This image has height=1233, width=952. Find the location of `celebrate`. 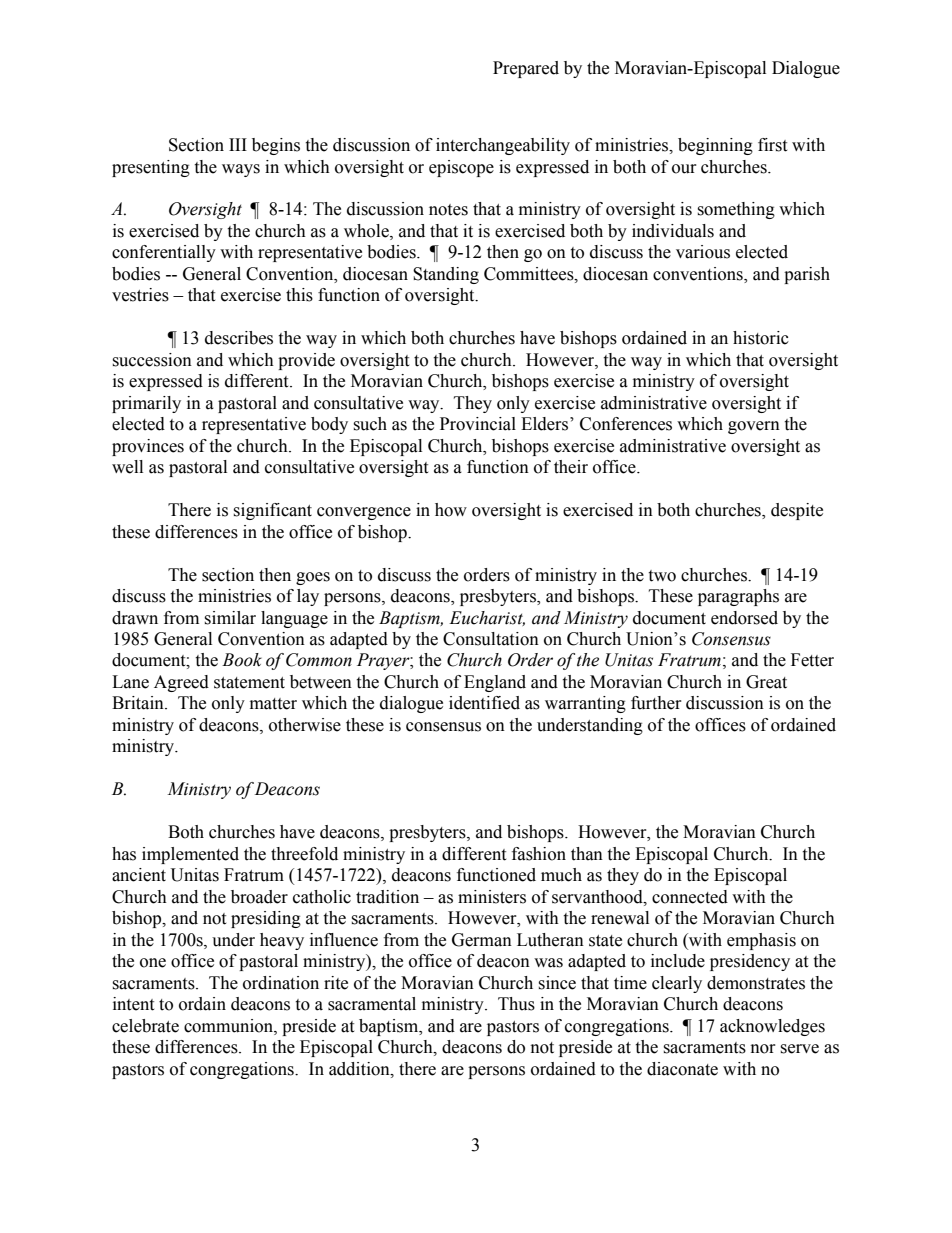

celebrate is located at coordinates (145, 1026).
